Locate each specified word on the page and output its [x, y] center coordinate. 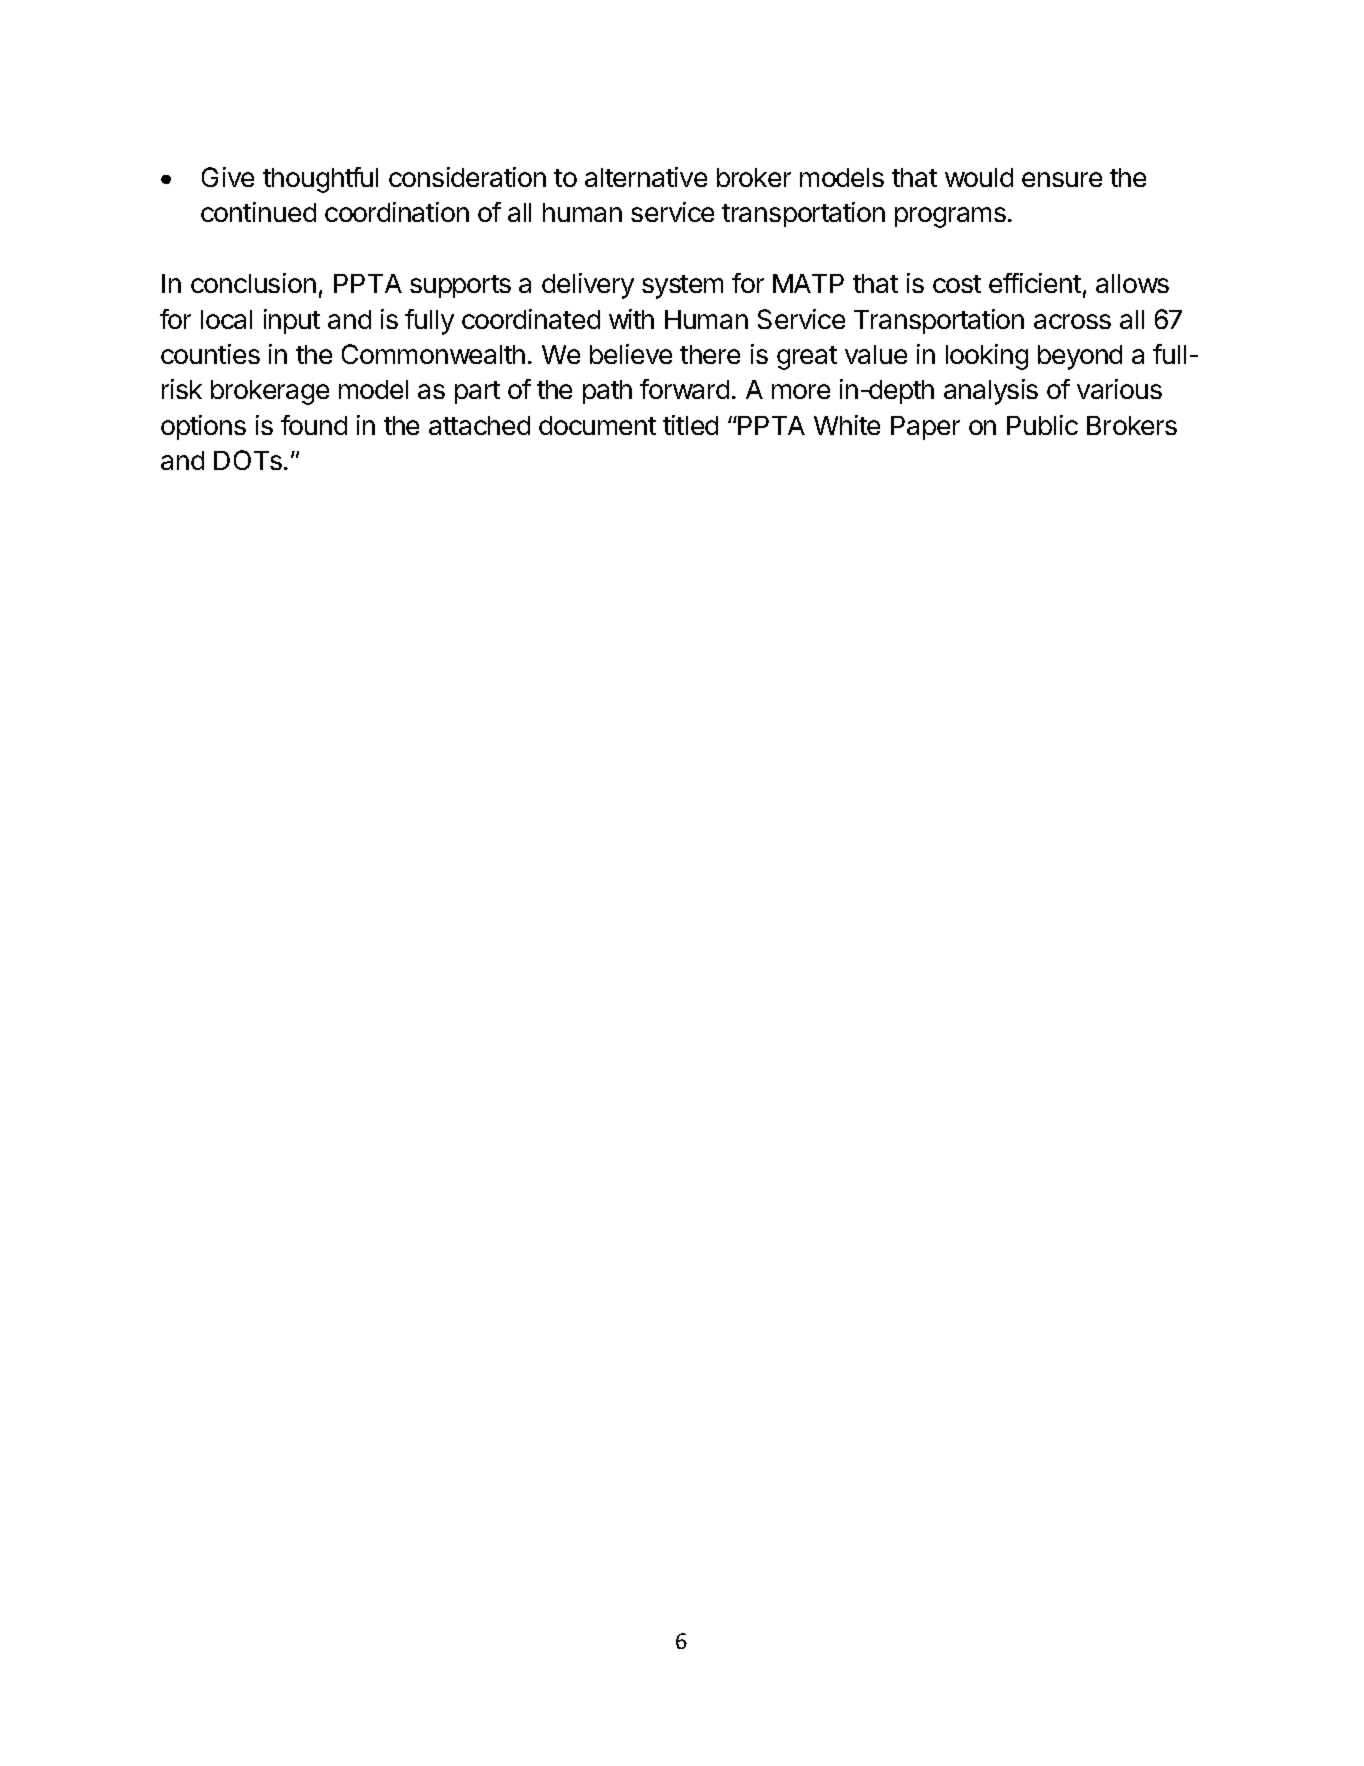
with [631, 319]
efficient [1035, 283]
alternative [646, 177]
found [314, 425]
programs [950, 217]
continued [258, 212]
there [710, 354]
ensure [1062, 179]
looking [987, 357]
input [292, 321]
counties [210, 354]
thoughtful [320, 180]
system [682, 287]
